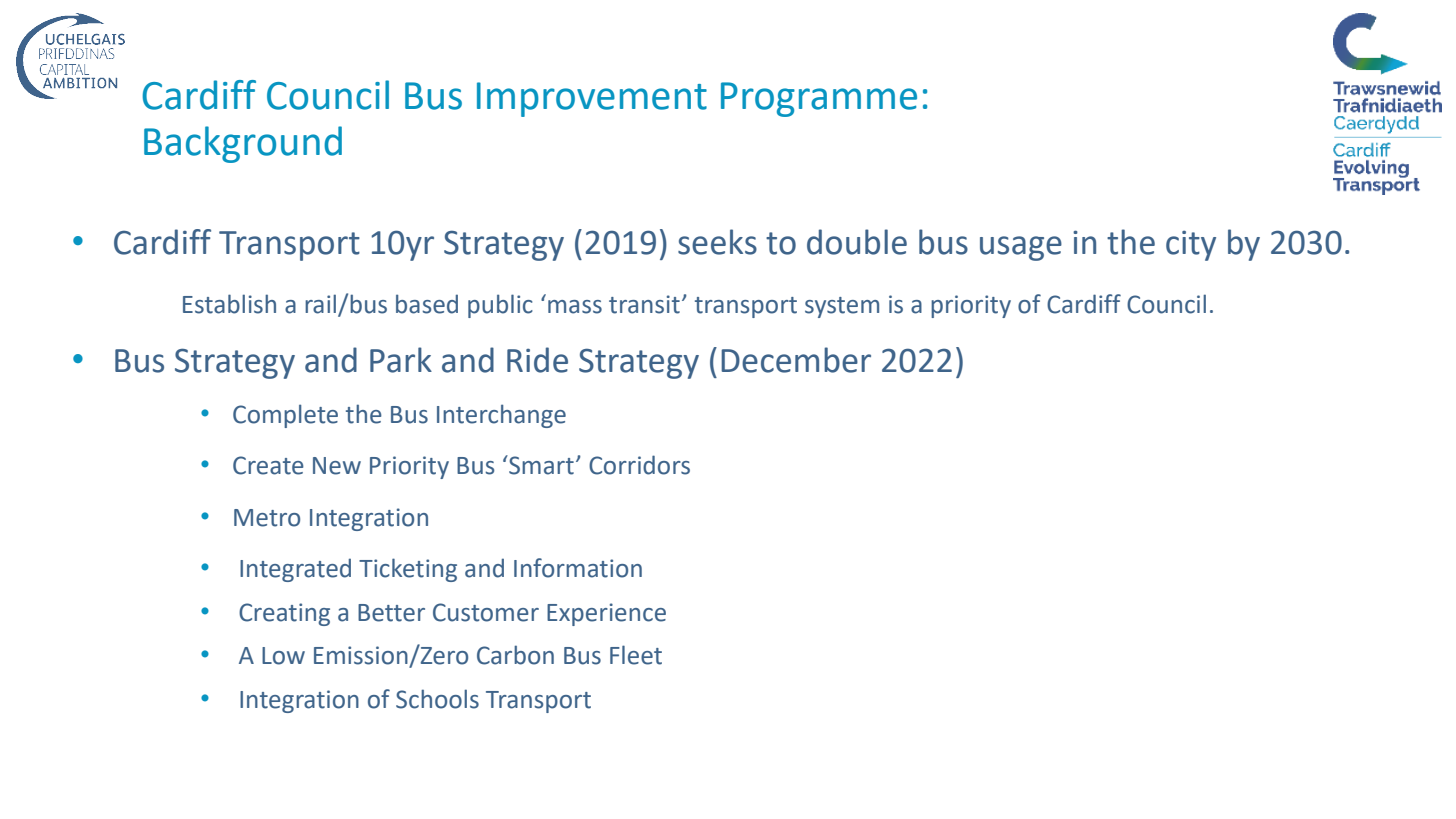 The image size is (1456, 819). I want to click on transit, so click(644, 304).
